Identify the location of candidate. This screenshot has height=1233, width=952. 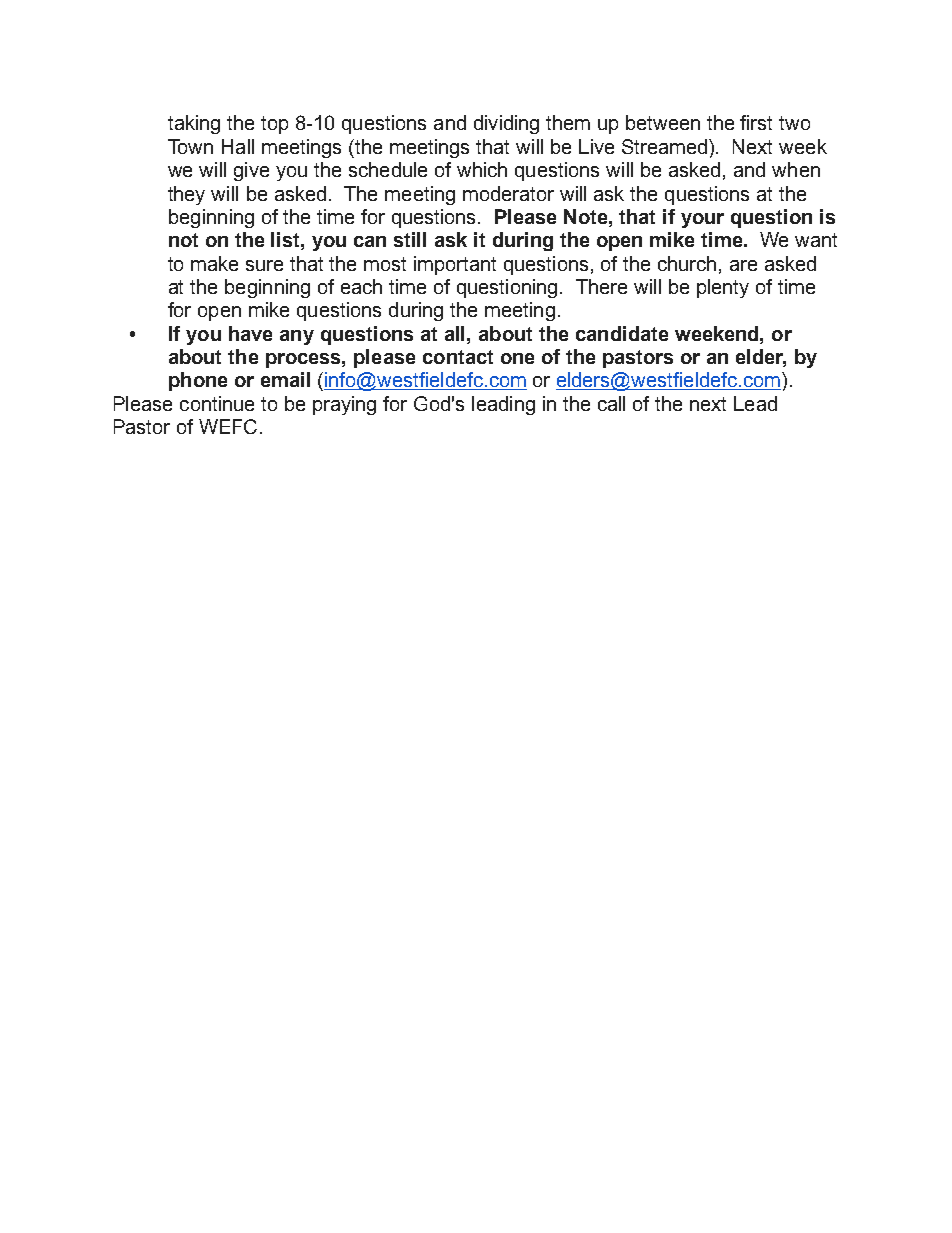
(622, 333).
